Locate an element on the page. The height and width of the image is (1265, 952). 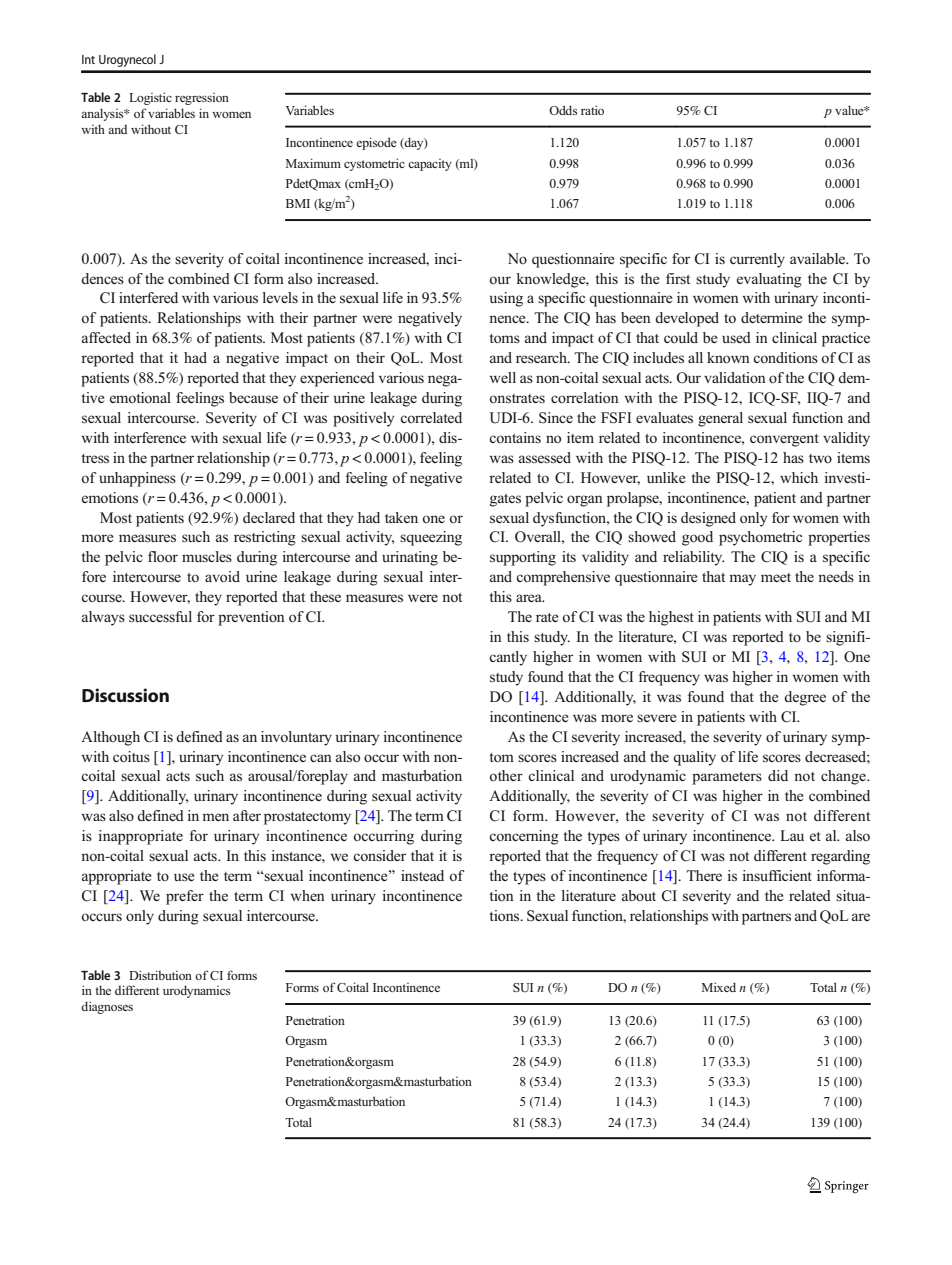
capacity is located at coordinates (430, 165).
